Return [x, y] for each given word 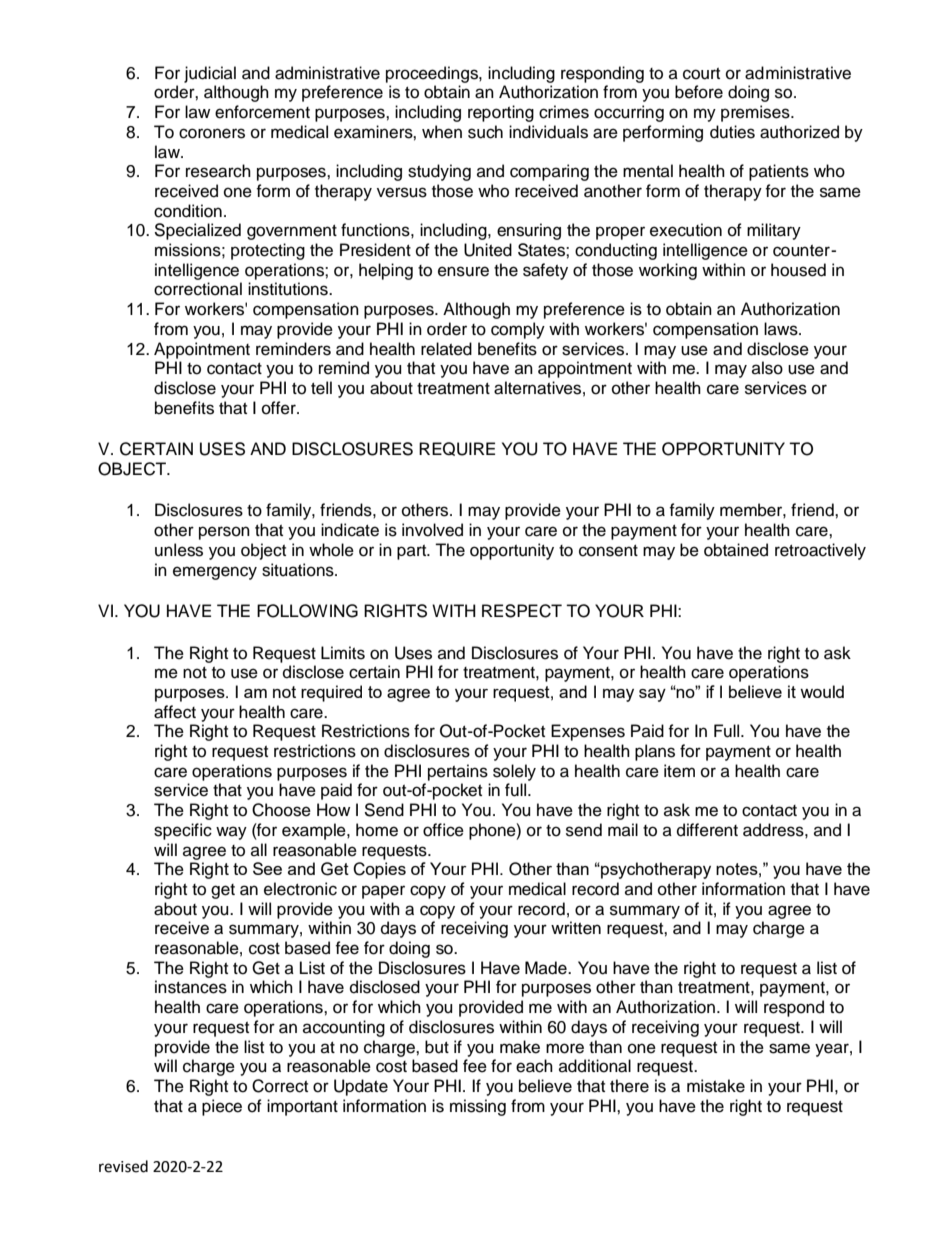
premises [756, 113]
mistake [716, 1086]
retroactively [820, 551]
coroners [212, 133]
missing [478, 1107]
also [767, 368]
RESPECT [522, 611]
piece [222, 1107]
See [267, 868]
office [443, 830]
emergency [215, 573]
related [446, 349]
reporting [501, 113]
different [707, 830]
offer [280, 408]
